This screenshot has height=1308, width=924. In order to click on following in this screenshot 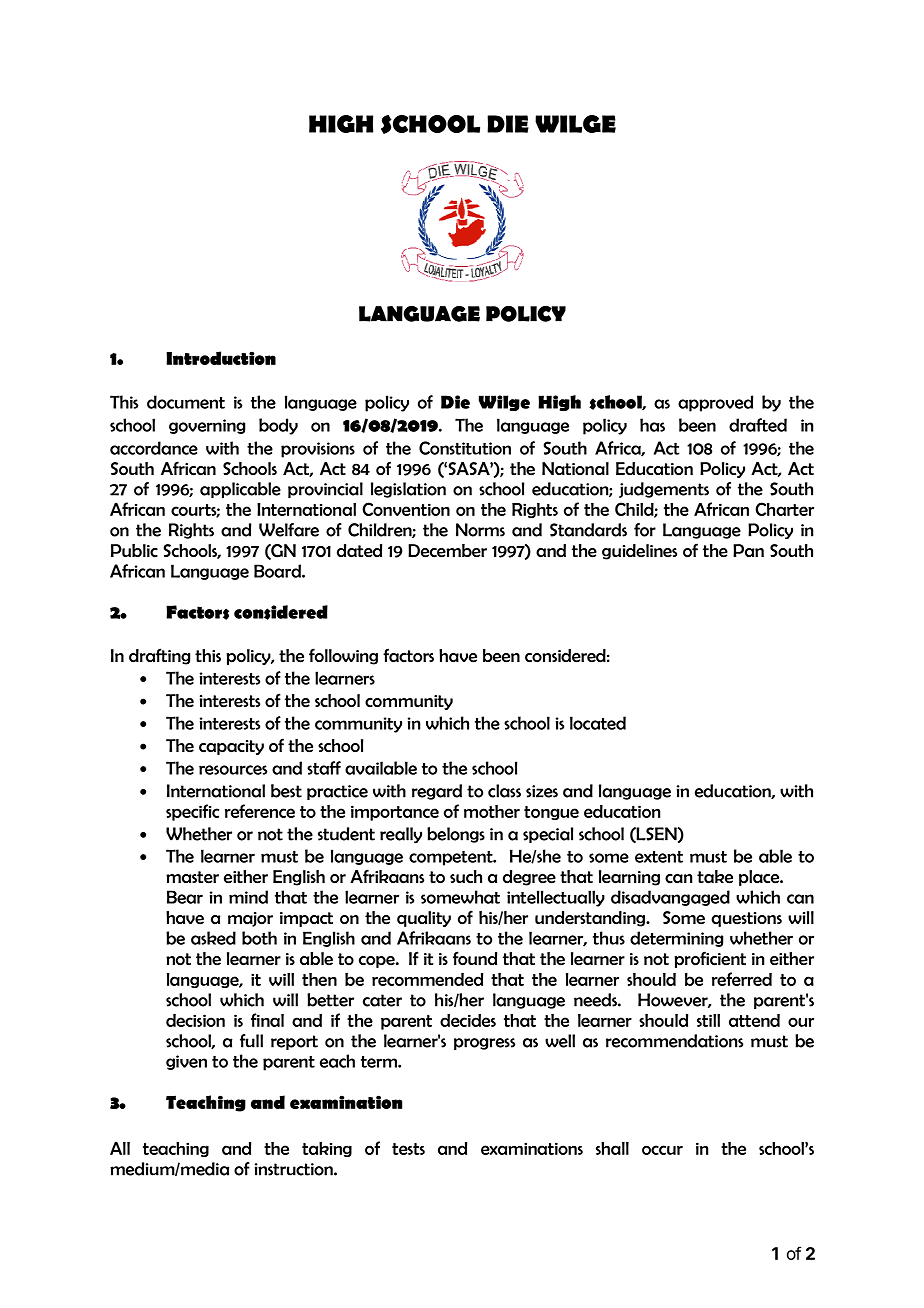, I will do `click(343, 656)`.
